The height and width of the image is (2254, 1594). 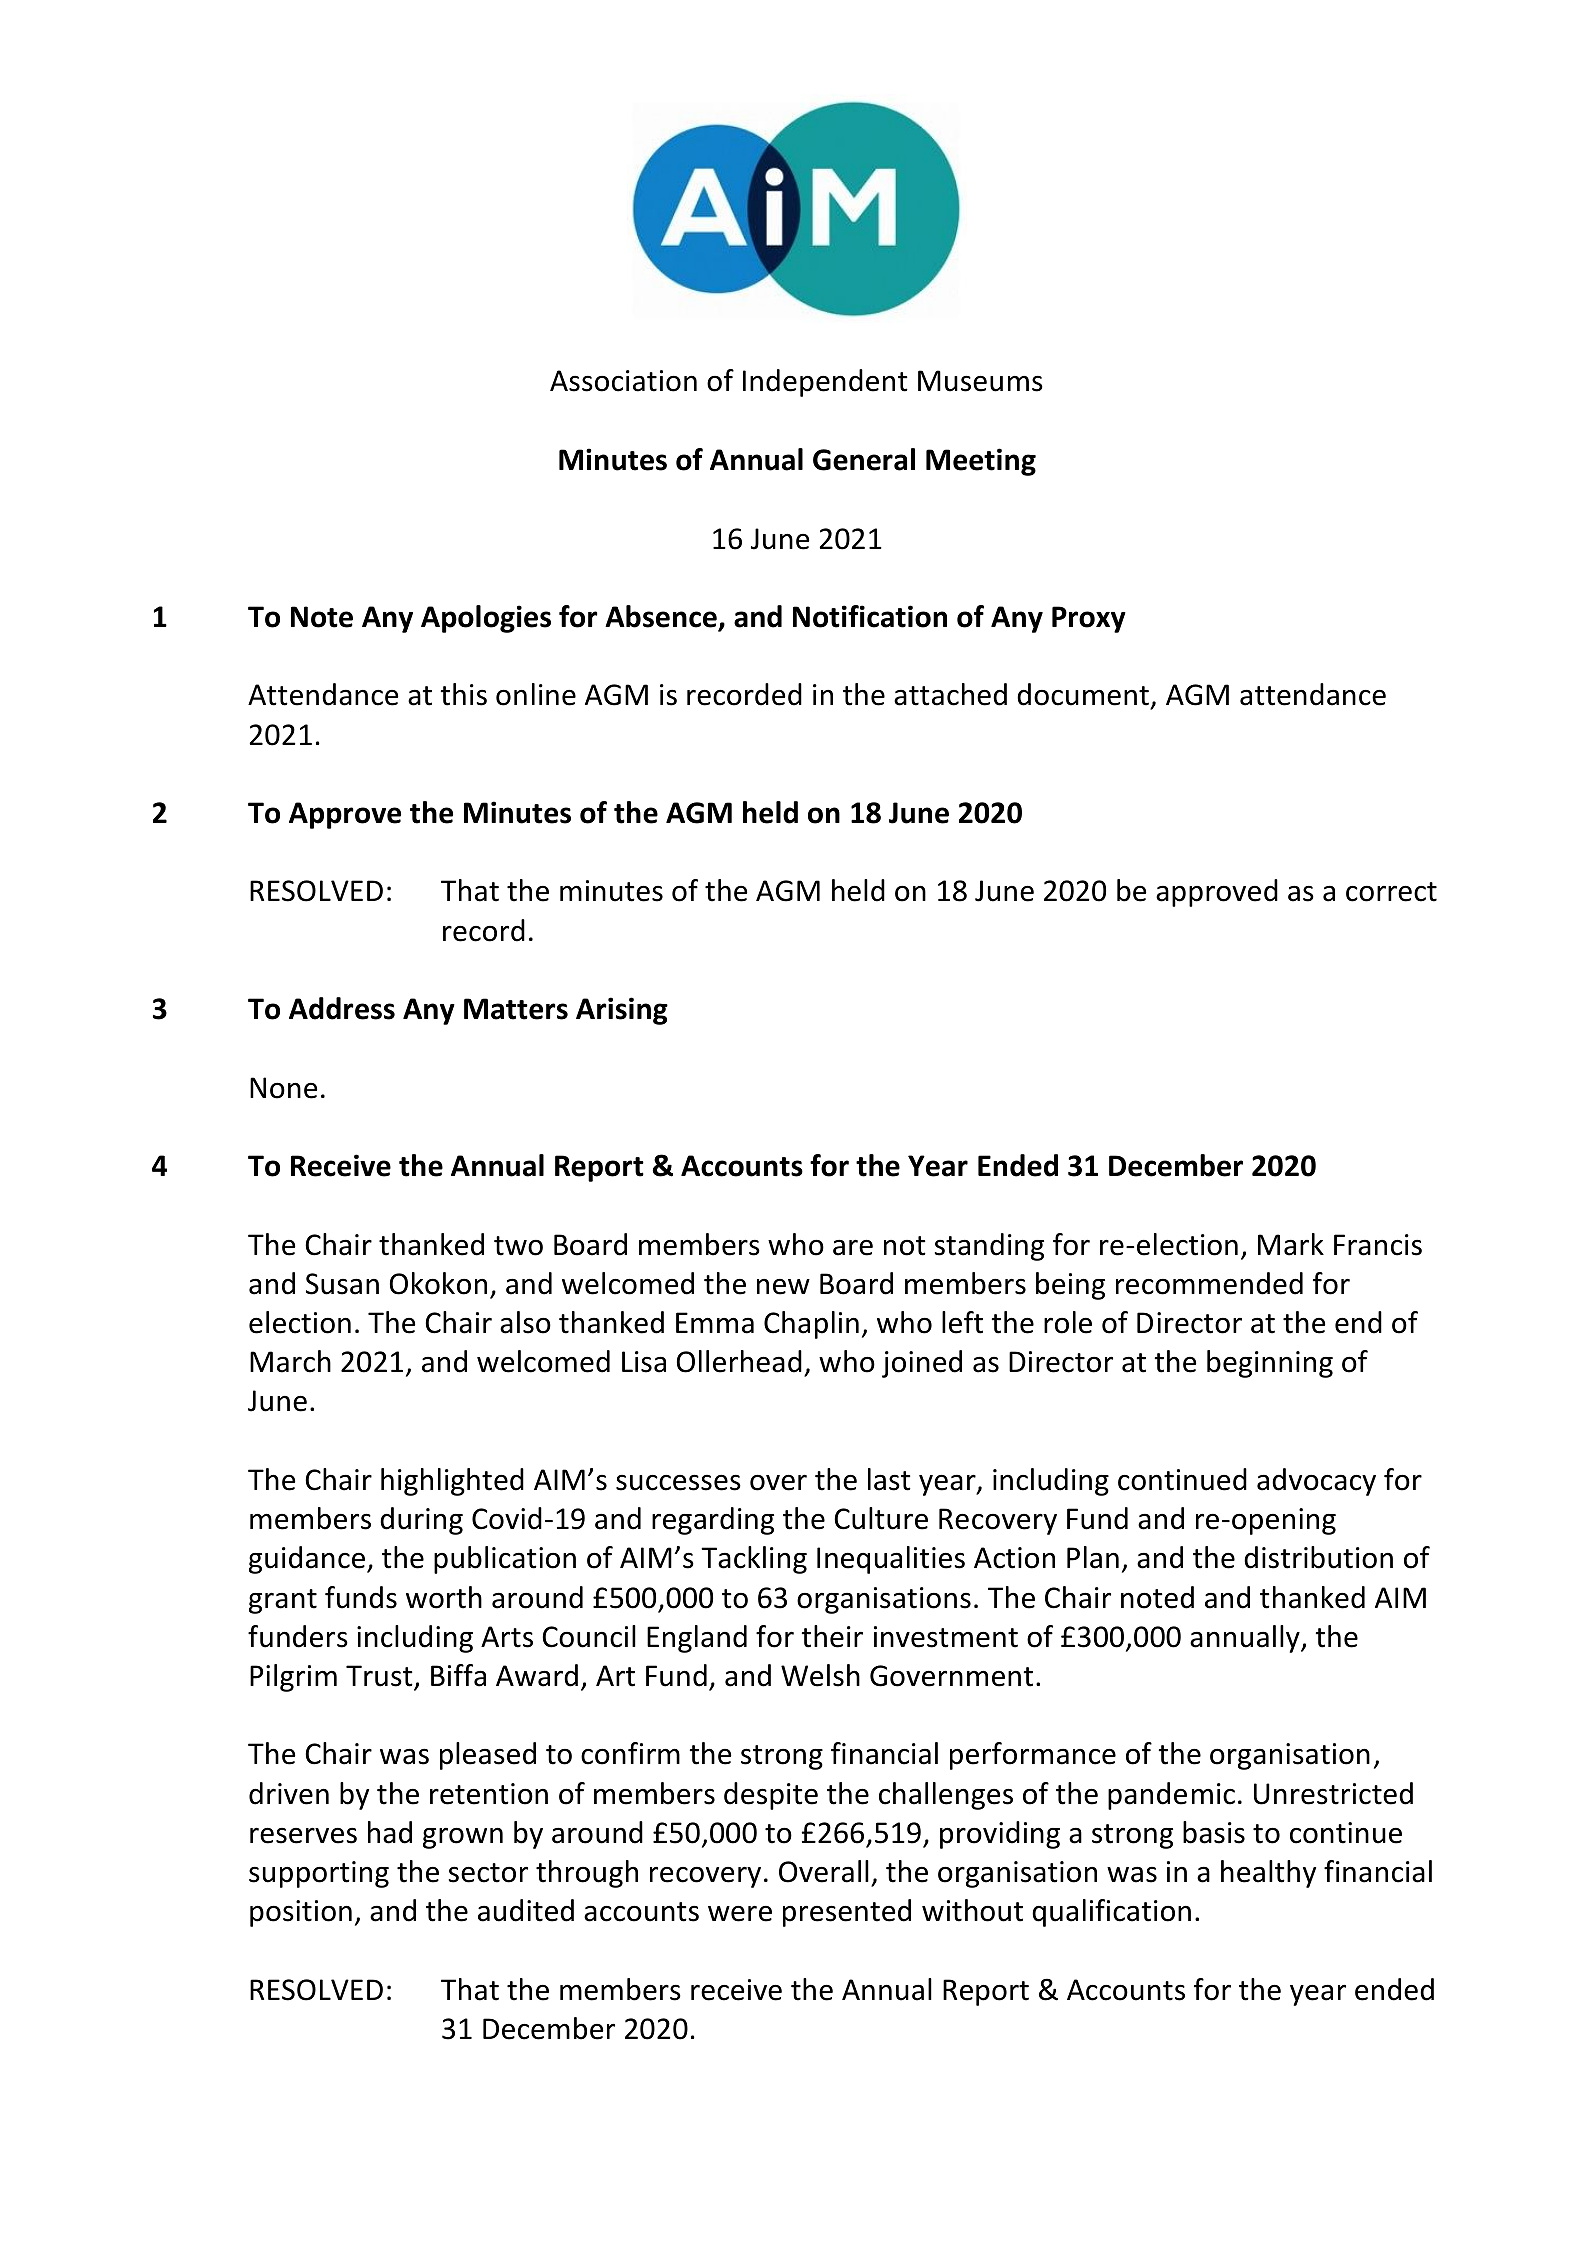 I want to click on General, so click(x=864, y=459).
